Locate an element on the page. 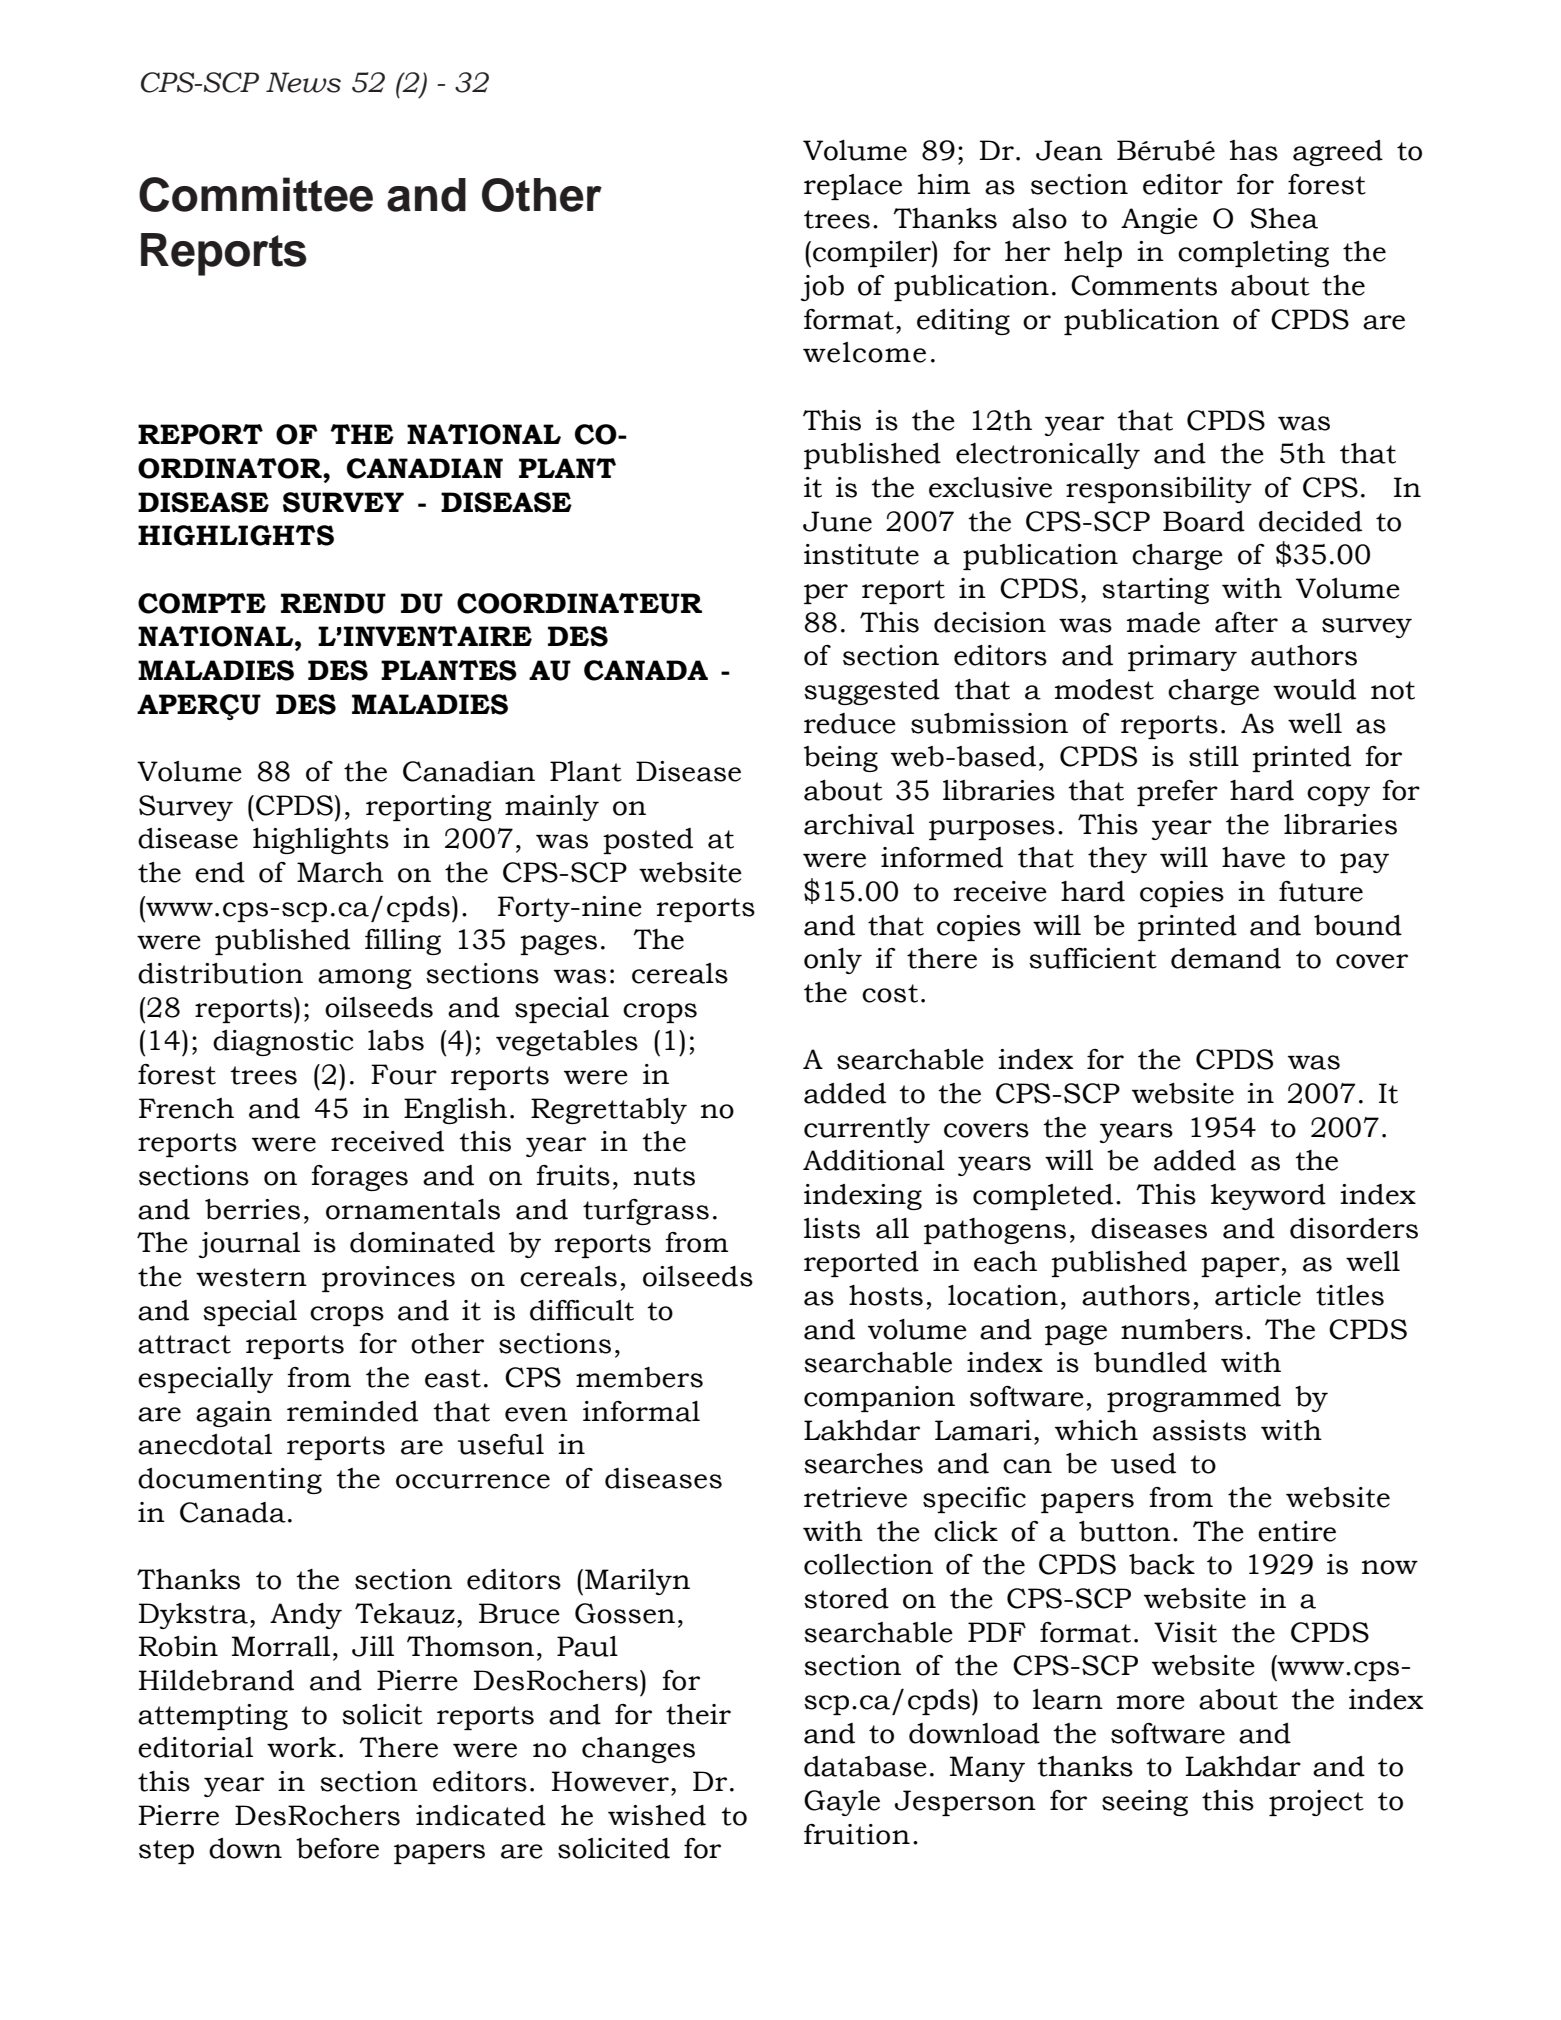 Image resolution: width=1561 pixels, height=2020 pixels. keyword is located at coordinates (1268, 1197).
